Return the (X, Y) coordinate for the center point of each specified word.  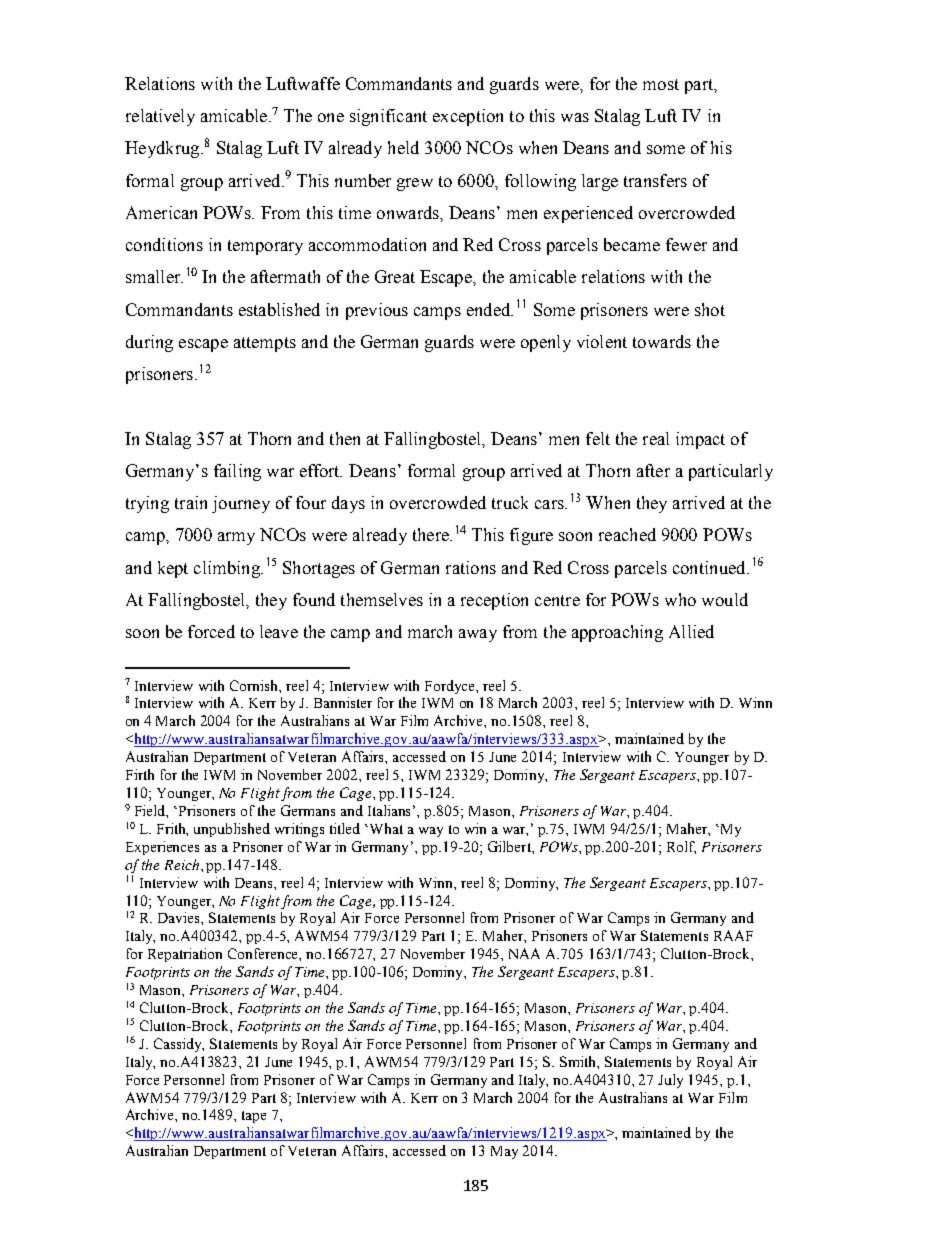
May (504, 1152)
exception (468, 117)
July (670, 1081)
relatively (160, 117)
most (661, 84)
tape (254, 1117)
